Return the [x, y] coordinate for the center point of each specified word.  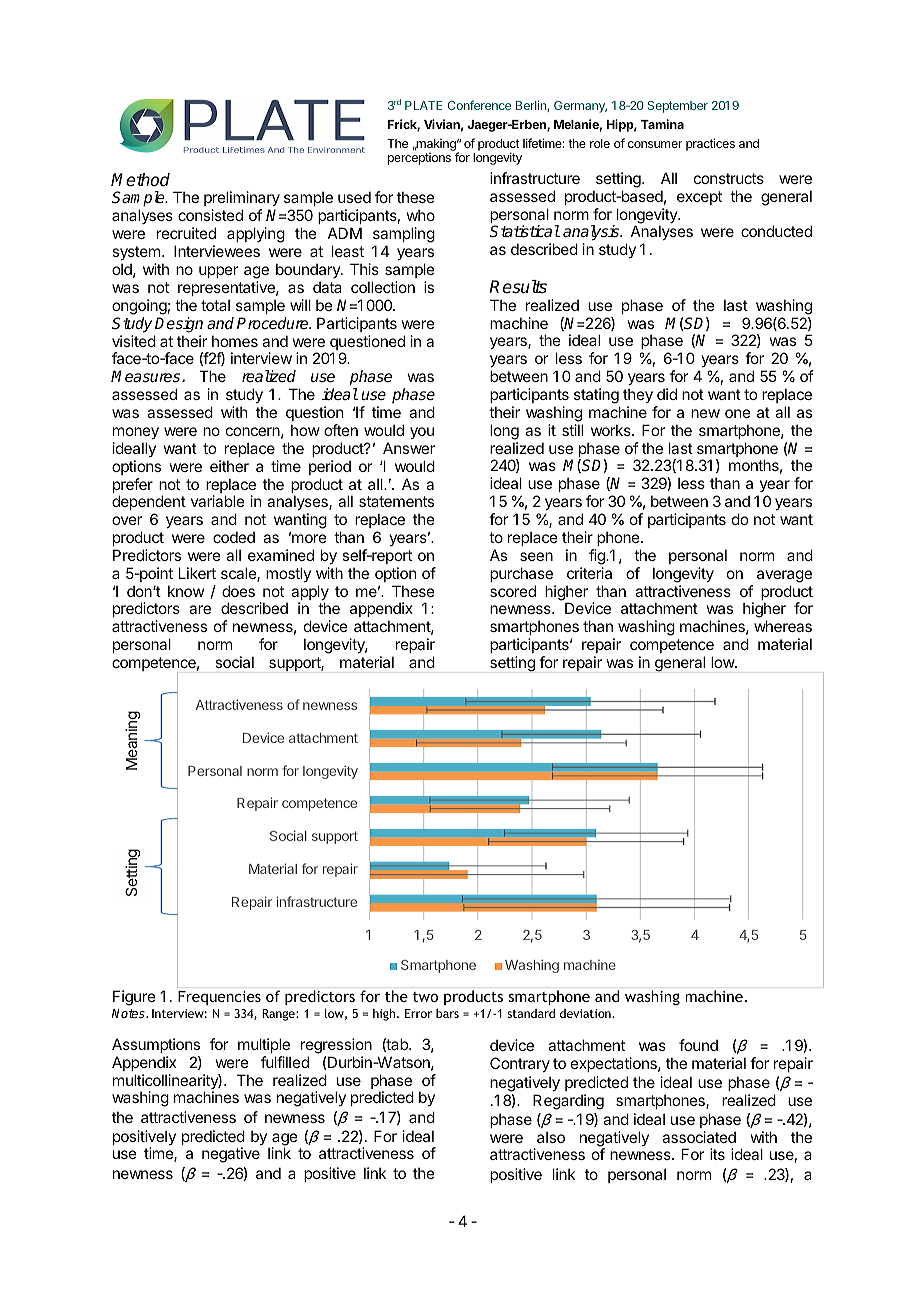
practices [710, 144]
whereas [783, 626]
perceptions [419, 159]
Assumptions [156, 1045]
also [551, 1137]
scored [513, 591]
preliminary [242, 200]
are [200, 609]
